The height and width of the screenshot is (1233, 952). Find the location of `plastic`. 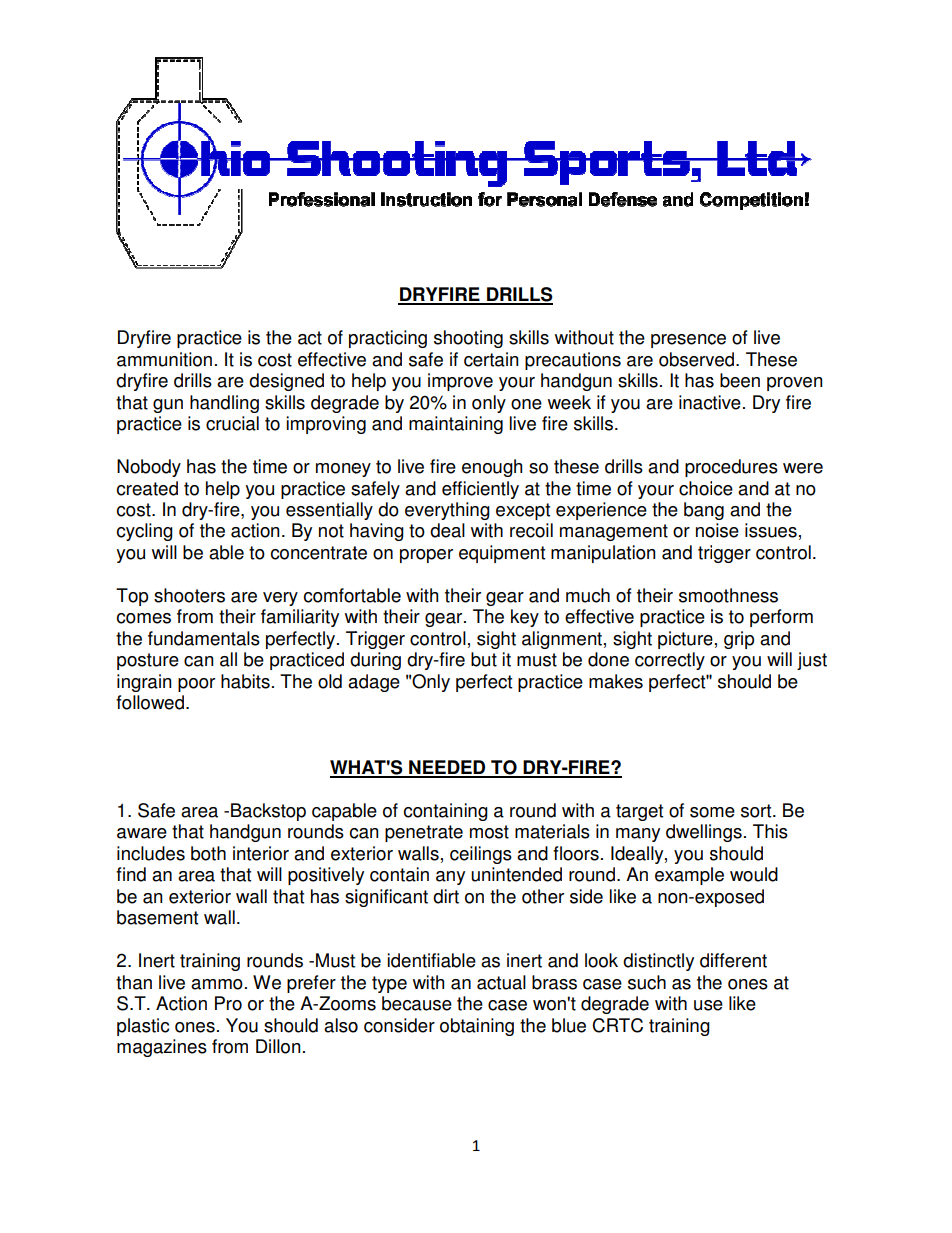

plastic is located at coordinates (143, 1027).
